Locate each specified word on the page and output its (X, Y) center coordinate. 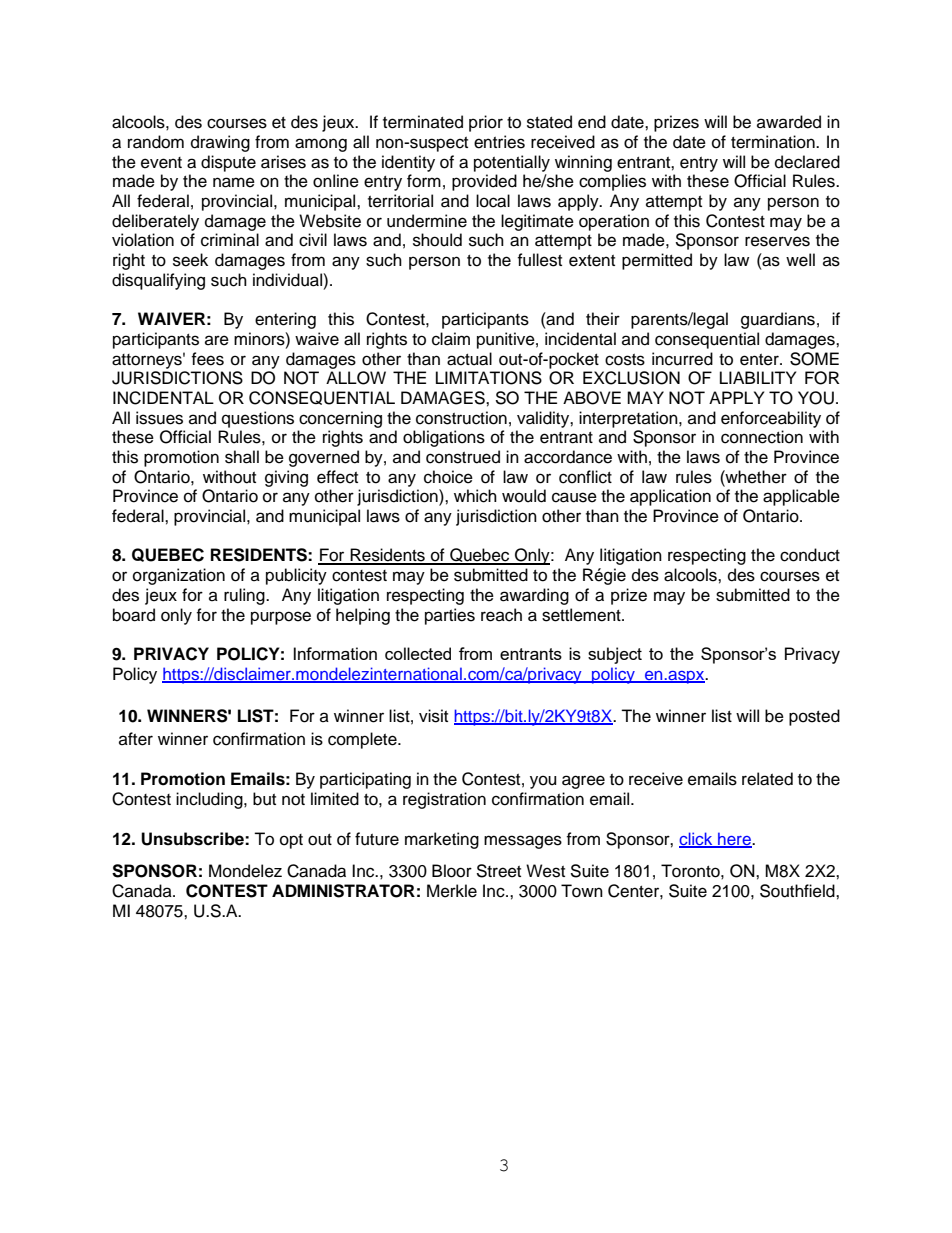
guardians (778, 320)
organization (179, 576)
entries (499, 142)
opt (291, 841)
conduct (810, 555)
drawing (220, 143)
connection (762, 437)
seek (190, 260)
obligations (444, 438)
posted (814, 717)
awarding (534, 596)
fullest (539, 260)
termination (774, 142)
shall (242, 457)
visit (433, 716)
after (136, 739)
